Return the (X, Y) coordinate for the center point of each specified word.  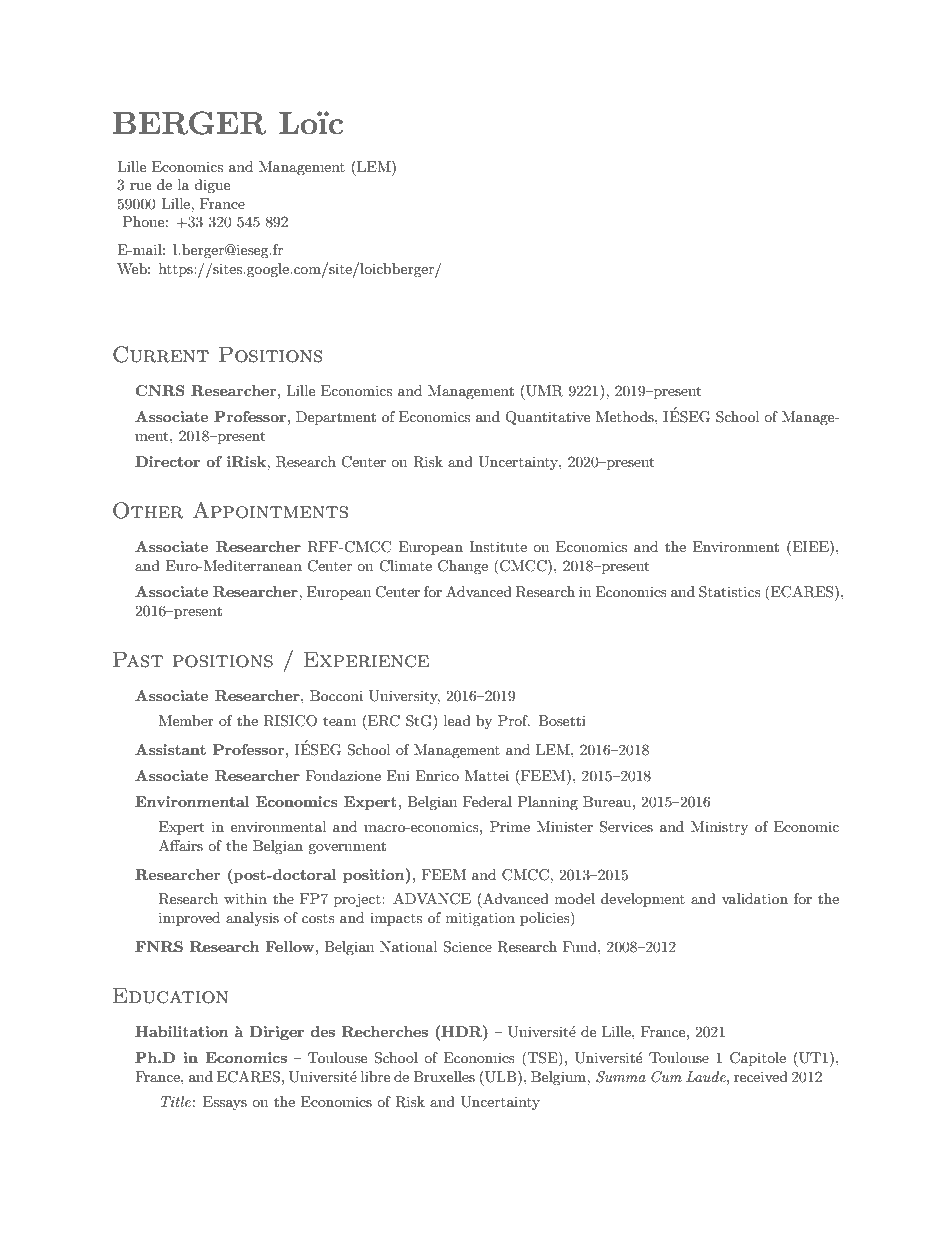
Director (167, 461)
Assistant (170, 749)
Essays (225, 1103)
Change (463, 567)
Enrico (437, 775)
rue (140, 186)
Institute (498, 546)
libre (375, 1076)
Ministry (719, 828)
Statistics (730, 592)
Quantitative (547, 418)
